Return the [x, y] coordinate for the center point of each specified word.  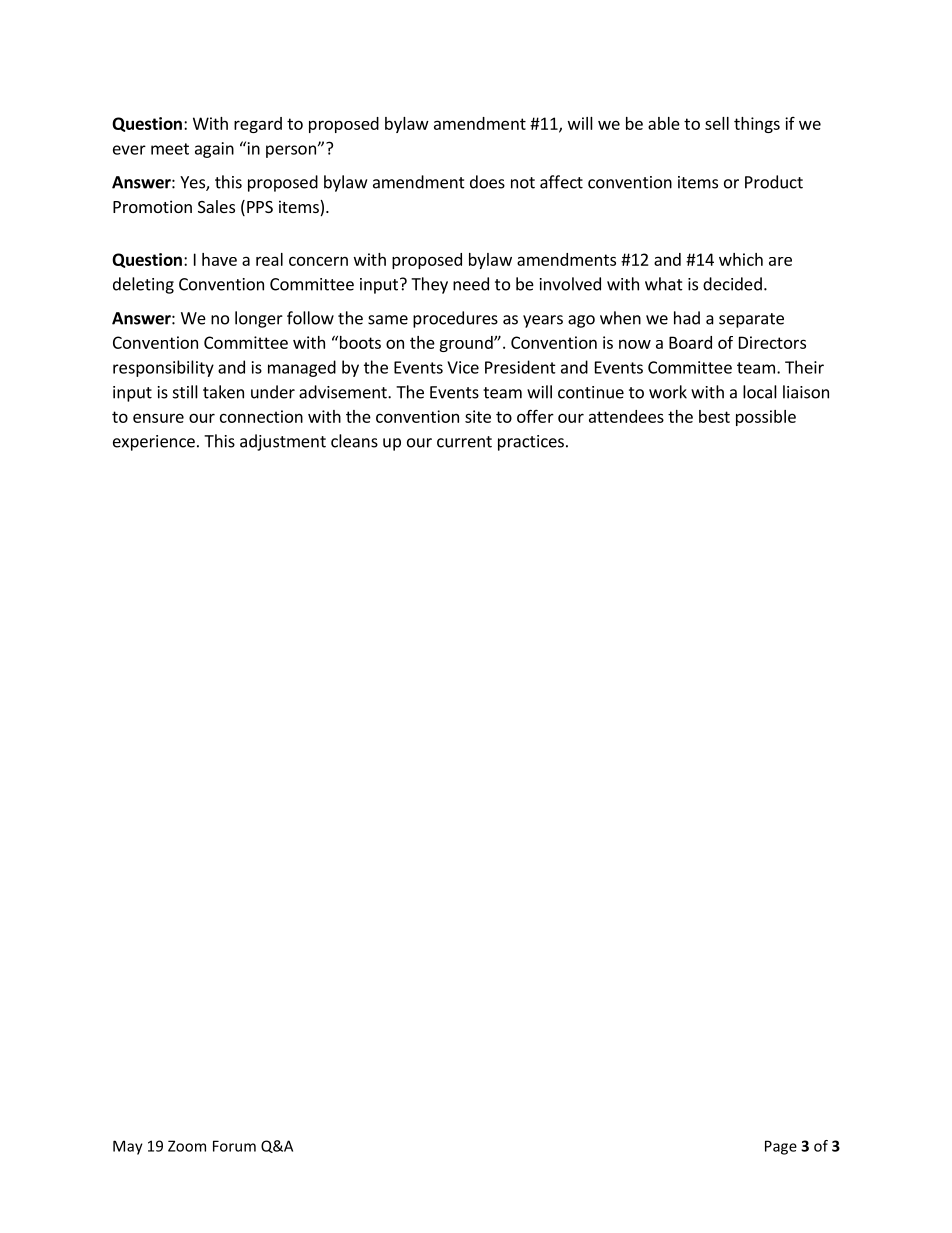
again [214, 150]
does [487, 182]
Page [781, 1147]
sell [717, 123]
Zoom [187, 1146]
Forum [234, 1146]
